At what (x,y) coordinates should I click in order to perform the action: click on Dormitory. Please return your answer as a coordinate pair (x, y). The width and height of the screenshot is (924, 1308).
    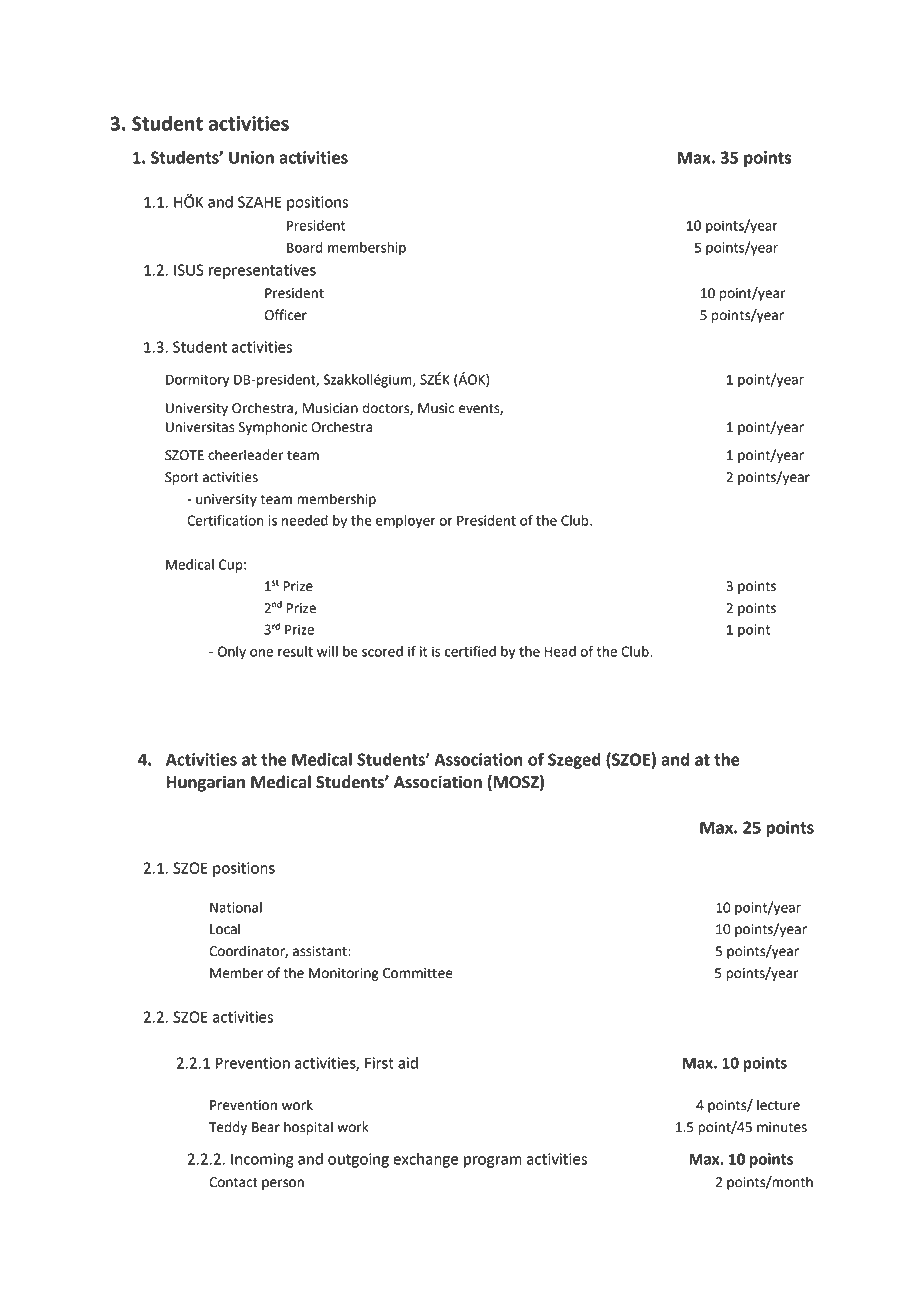
    Looking at the image, I should click on (197, 381).
